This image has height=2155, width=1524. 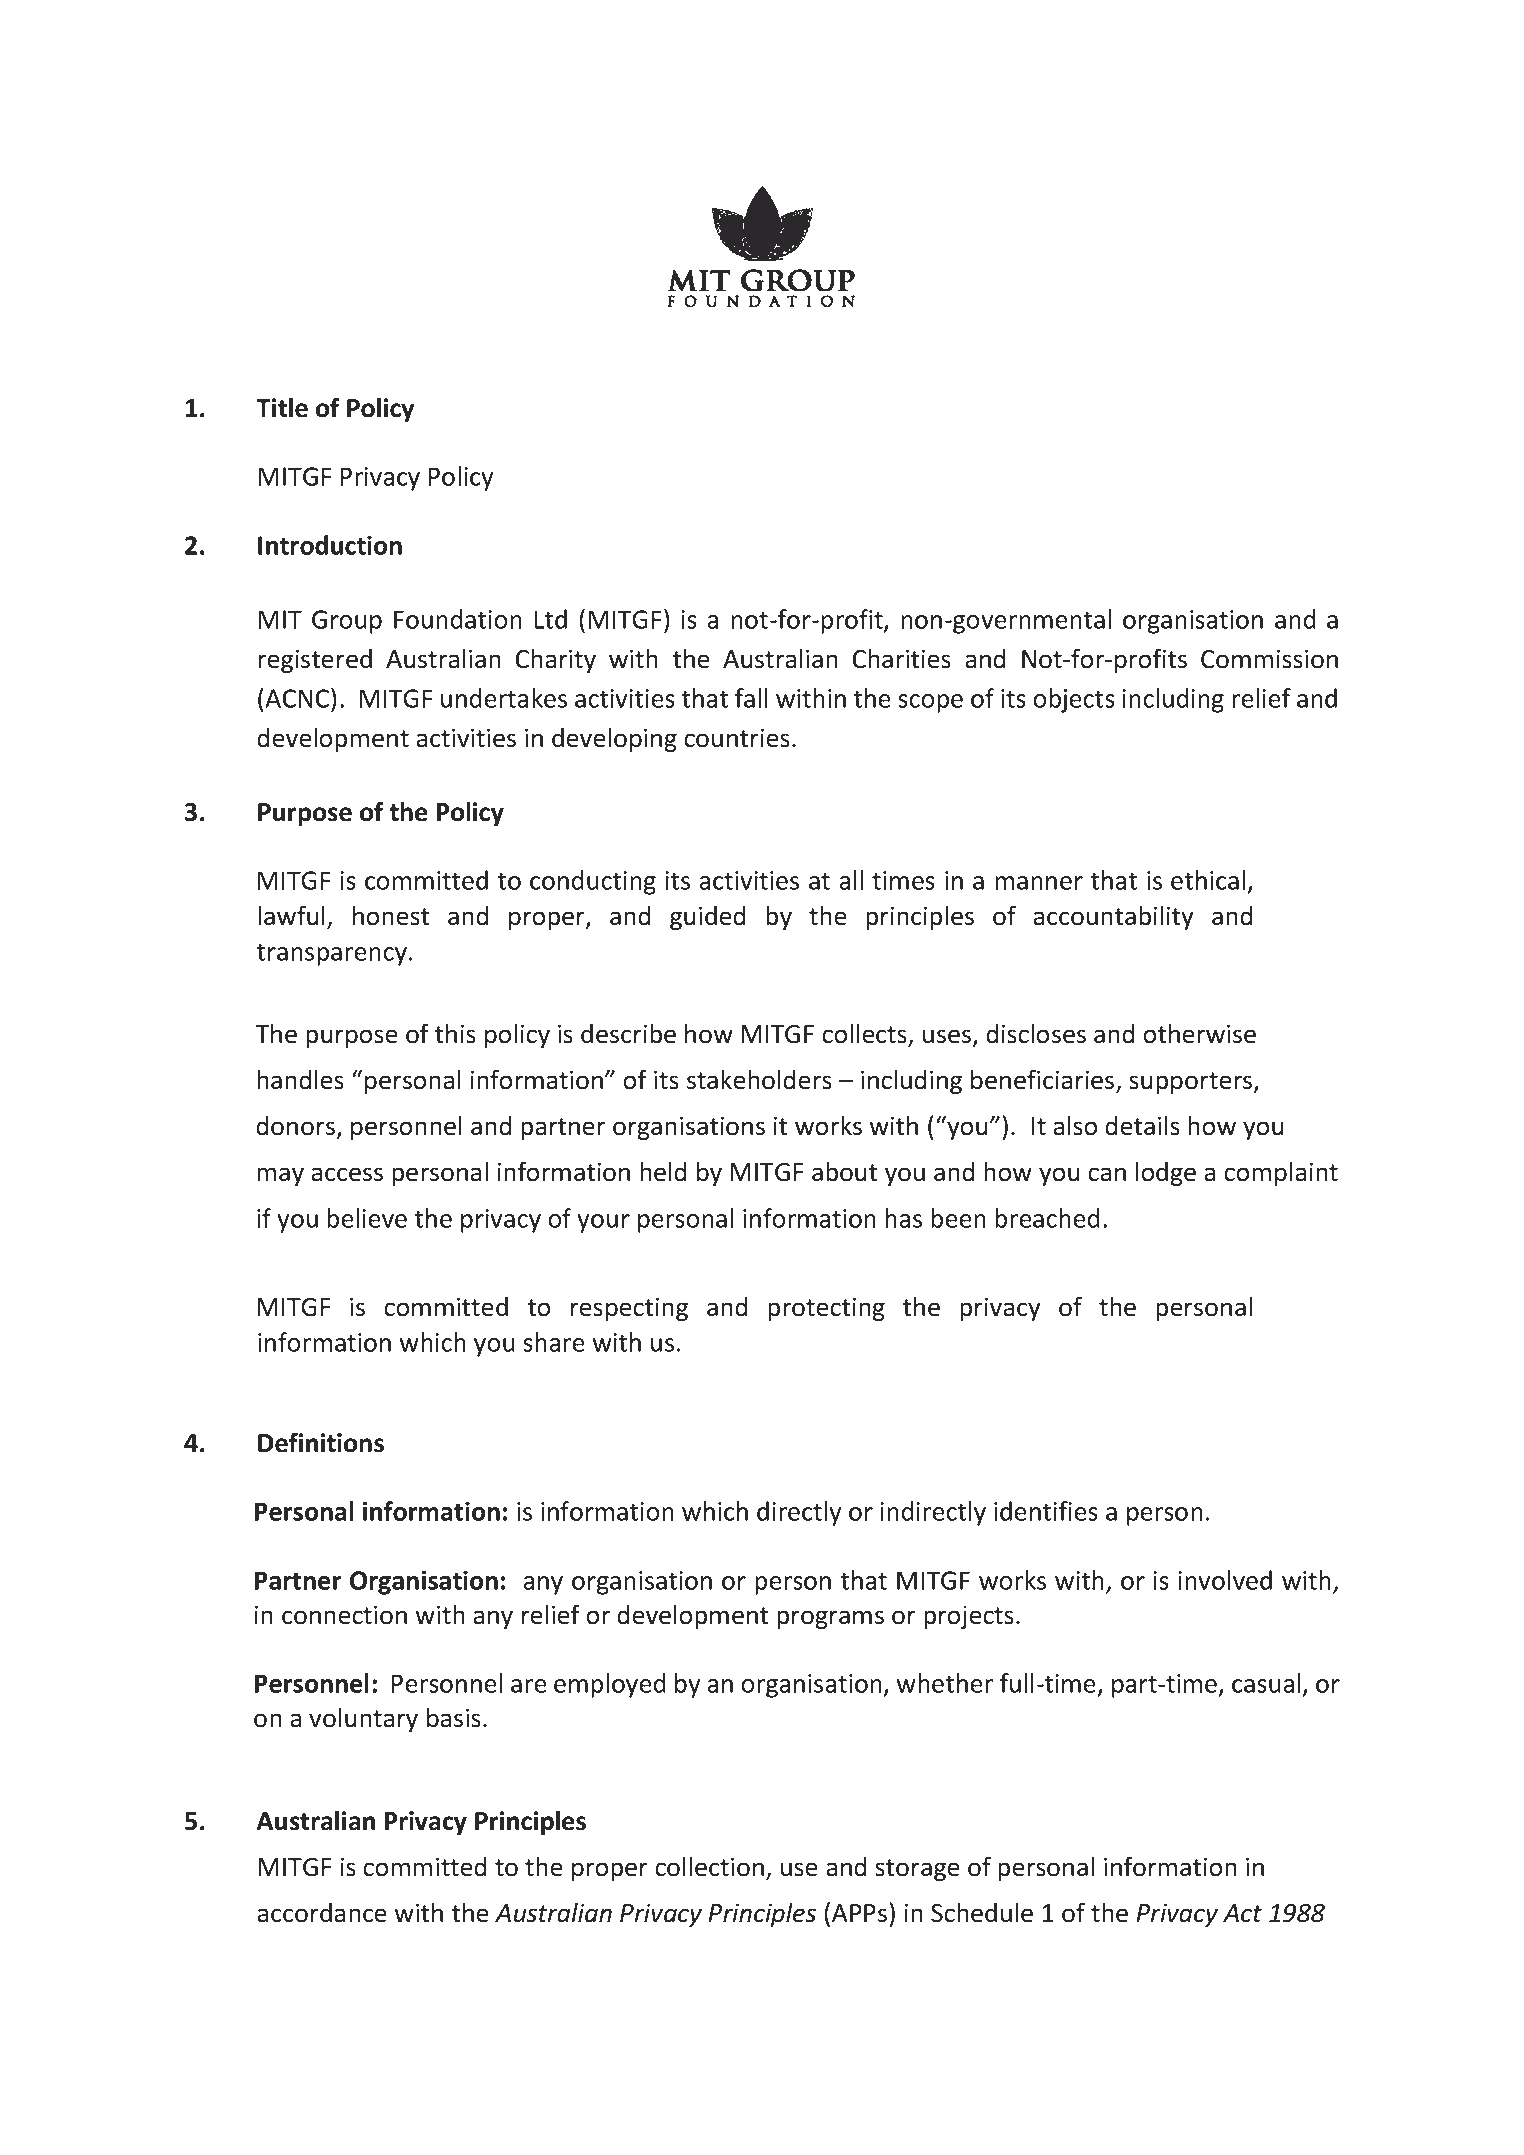 What do you see at coordinates (1269, 659) in the image?
I see `Commission` at bounding box center [1269, 659].
